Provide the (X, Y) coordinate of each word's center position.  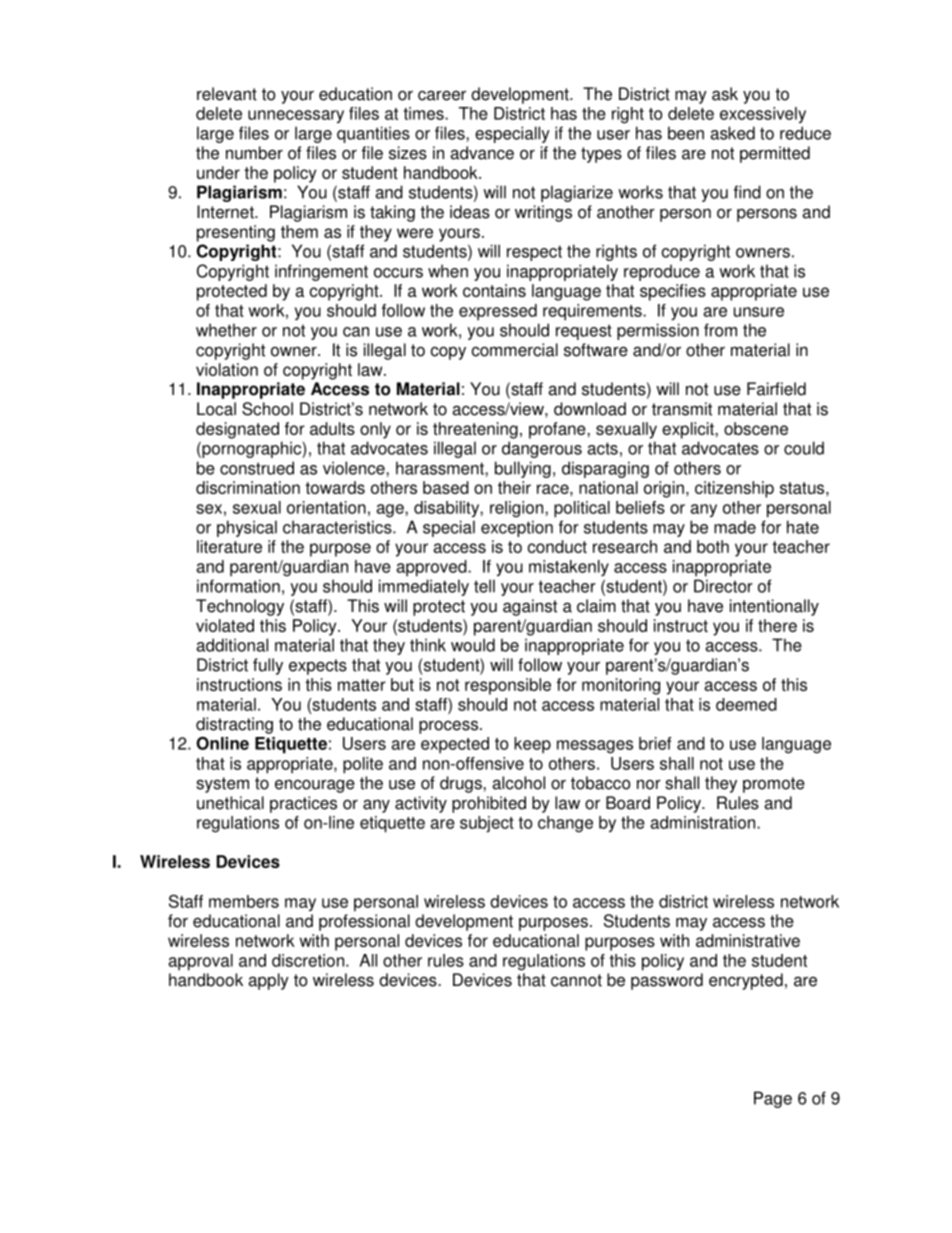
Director (723, 586)
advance (482, 153)
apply (268, 981)
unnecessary (296, 116)
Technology (240, 607)
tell (484, 586)
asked (733, 133)
